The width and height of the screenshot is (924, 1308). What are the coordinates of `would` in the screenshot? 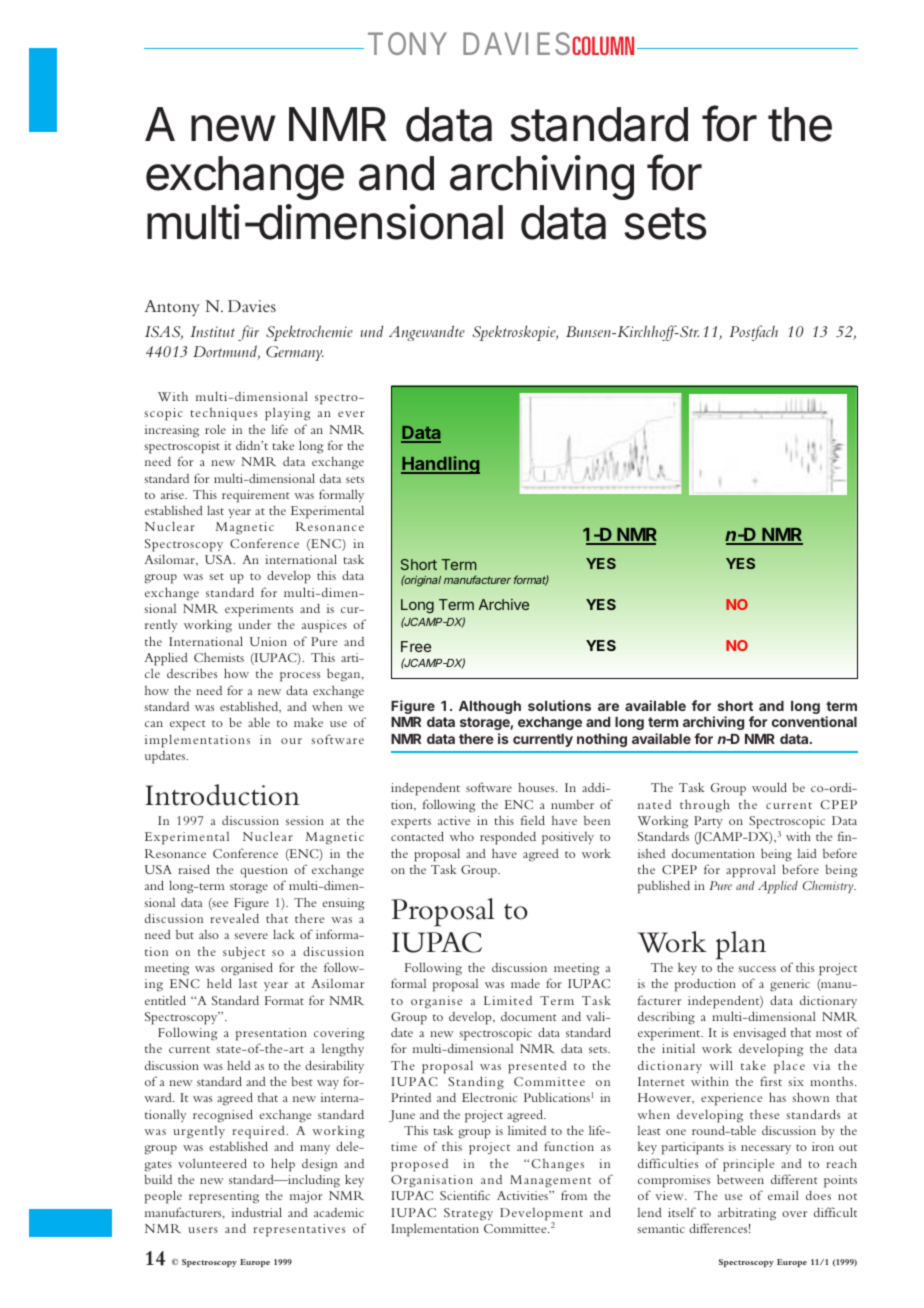 It's located at (769, 787).
